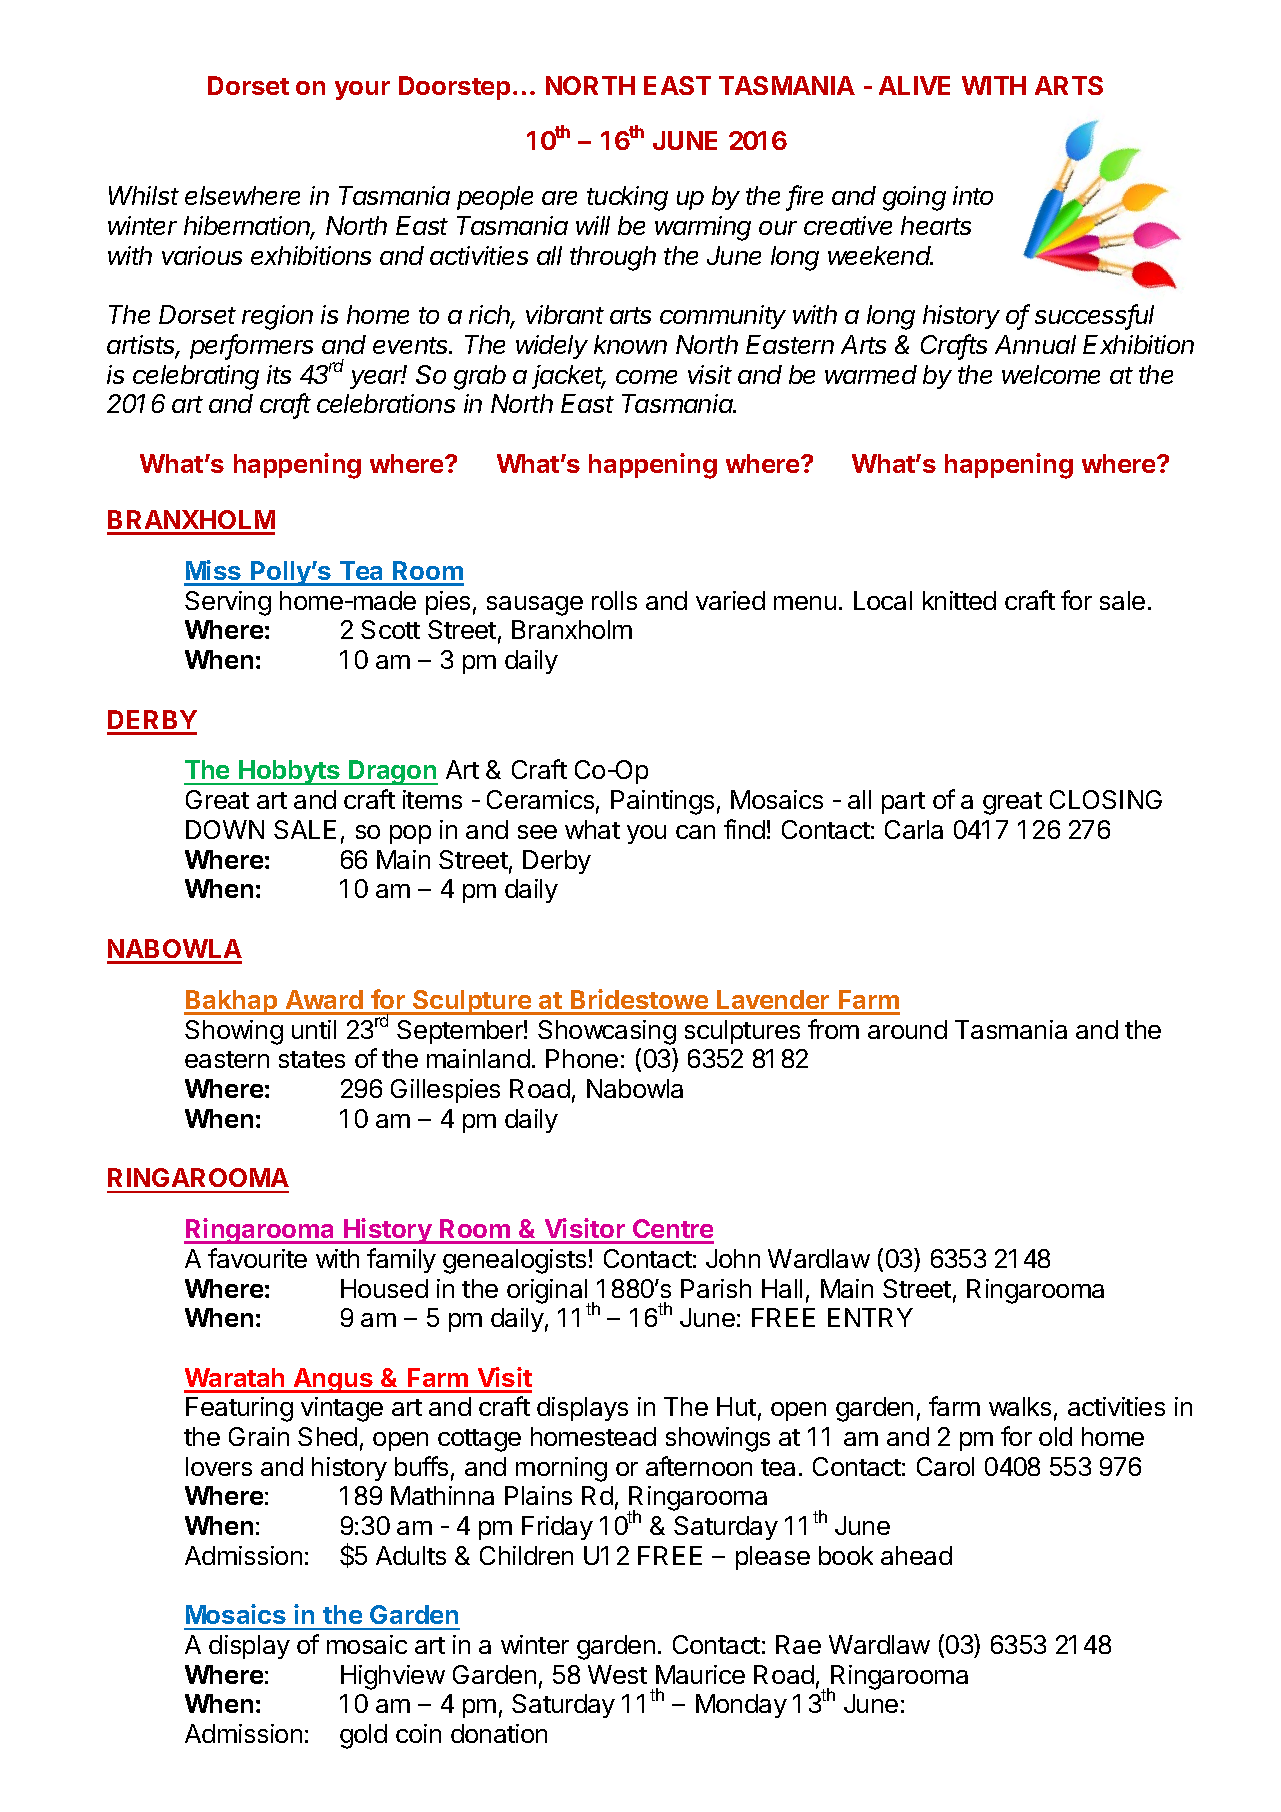  Describe the element at coordinates (973, 195) in the page. I see `into` at that location.
